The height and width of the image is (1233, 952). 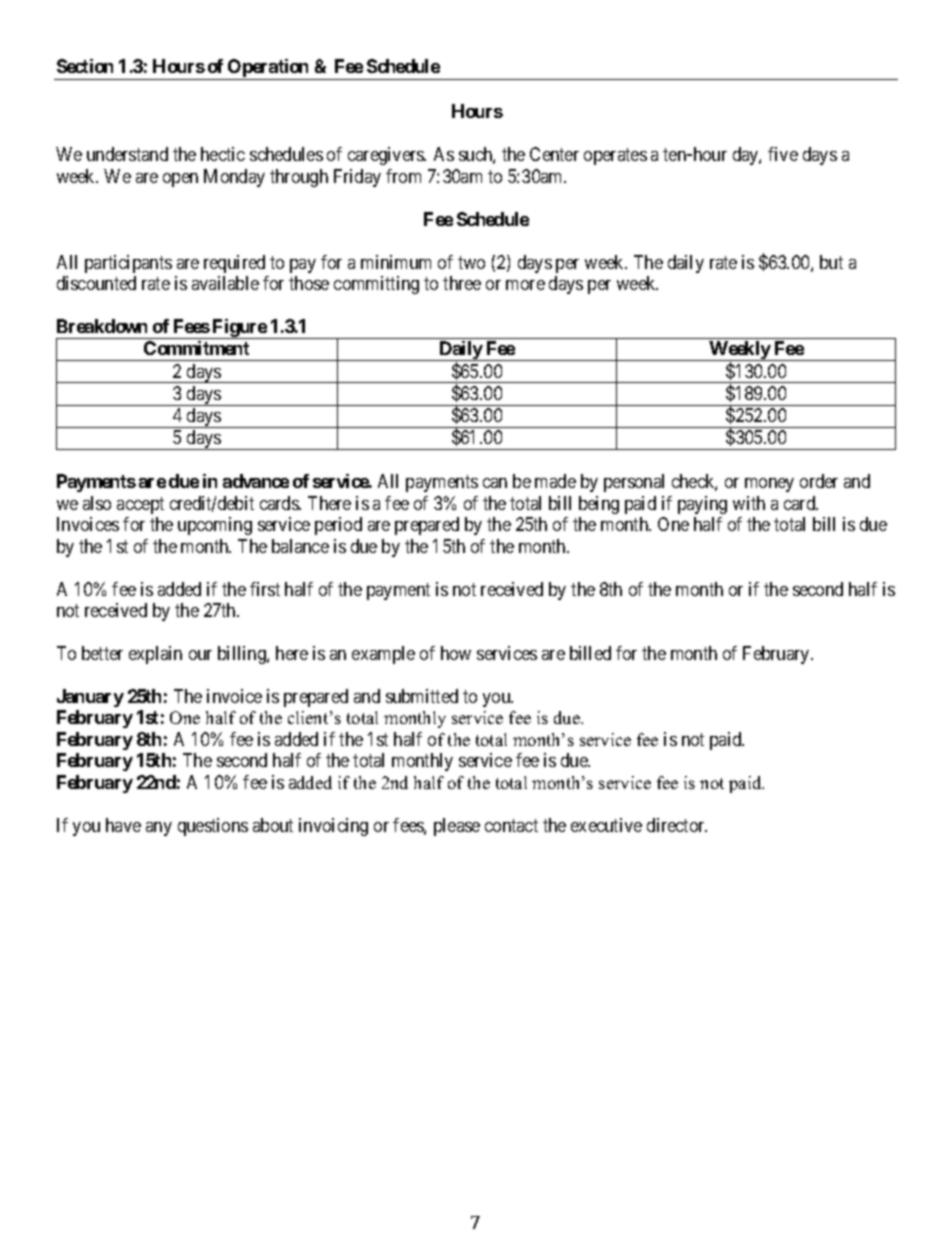 What do you see at coordinates (783, 154) in the image?
I see `five` at bounding box center [783, 154].
